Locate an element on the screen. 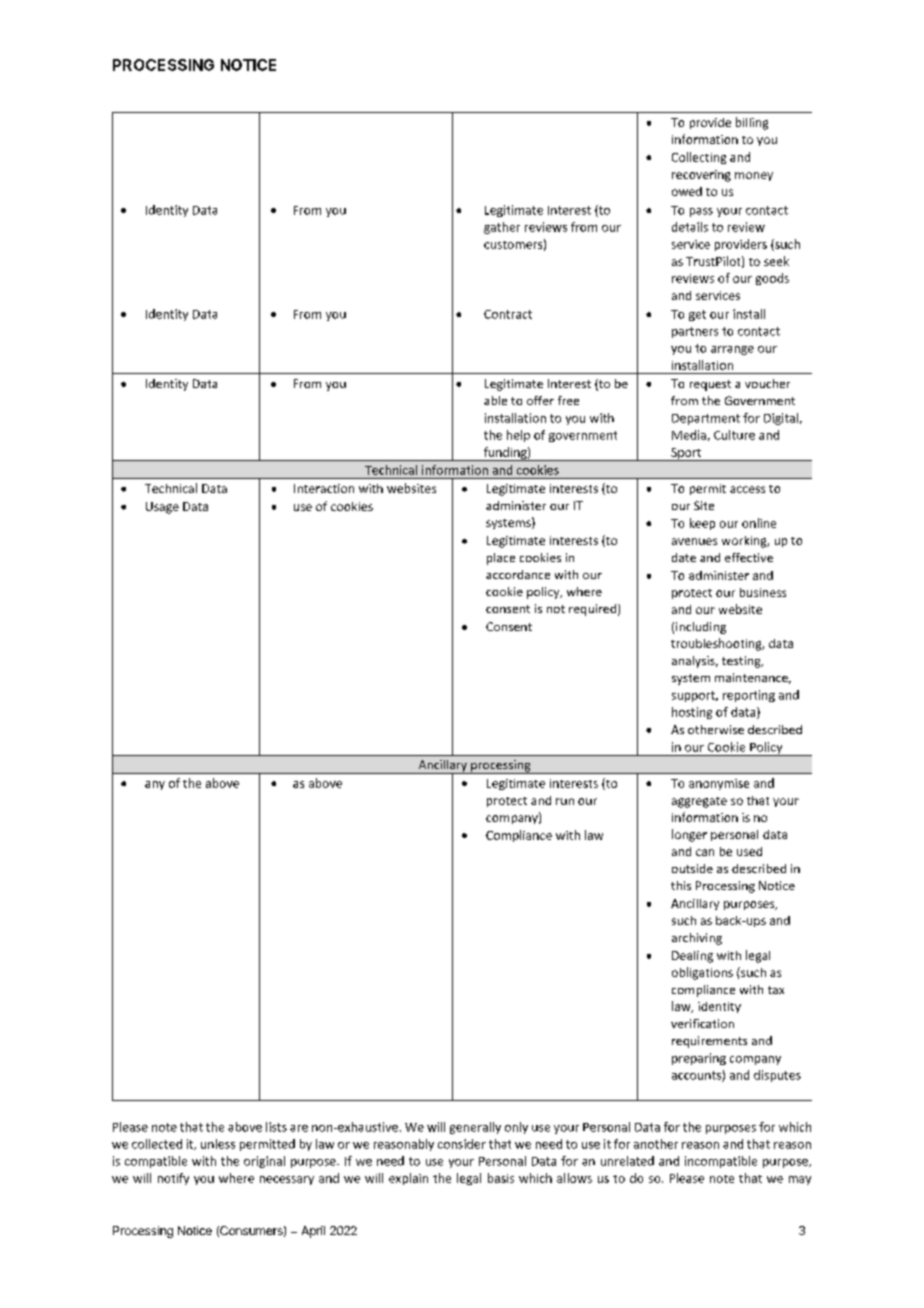 This screenshot has width=924, height=1308. access is located at coordinates (747, 489).
